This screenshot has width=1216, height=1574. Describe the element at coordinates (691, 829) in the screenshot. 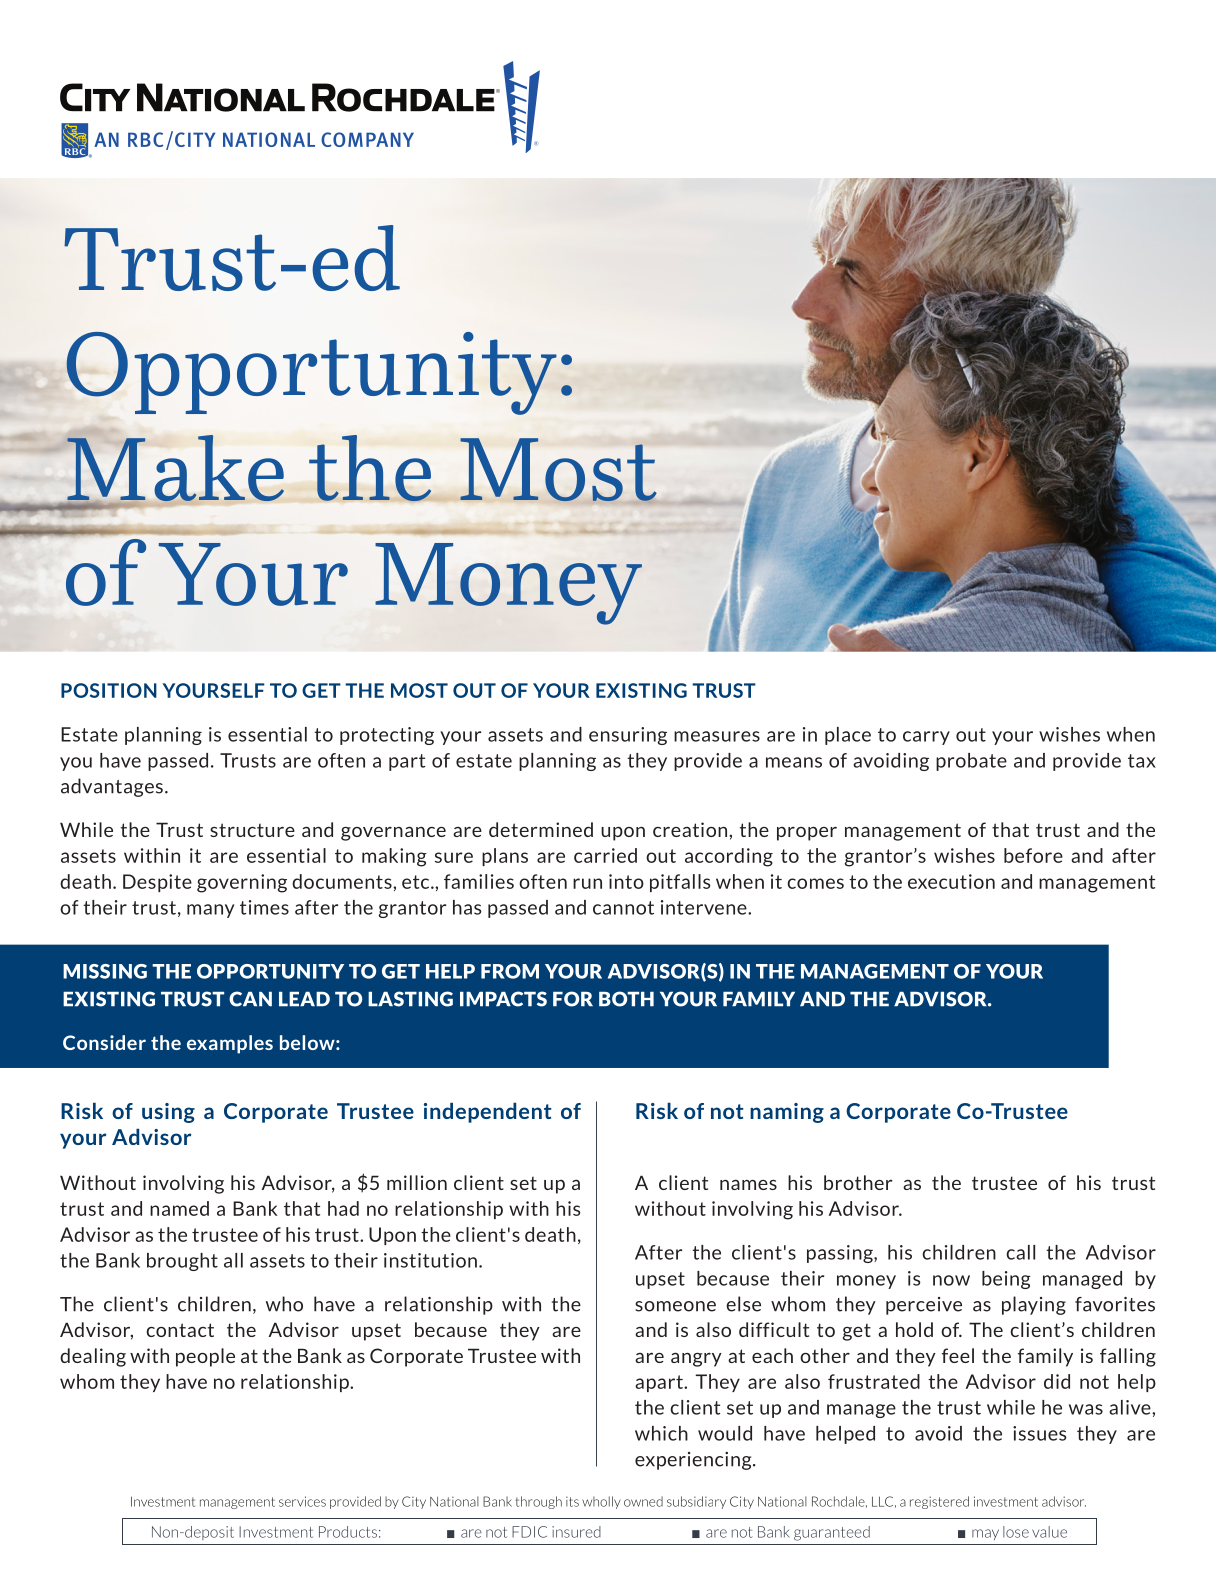

I see `creation` at that location.
